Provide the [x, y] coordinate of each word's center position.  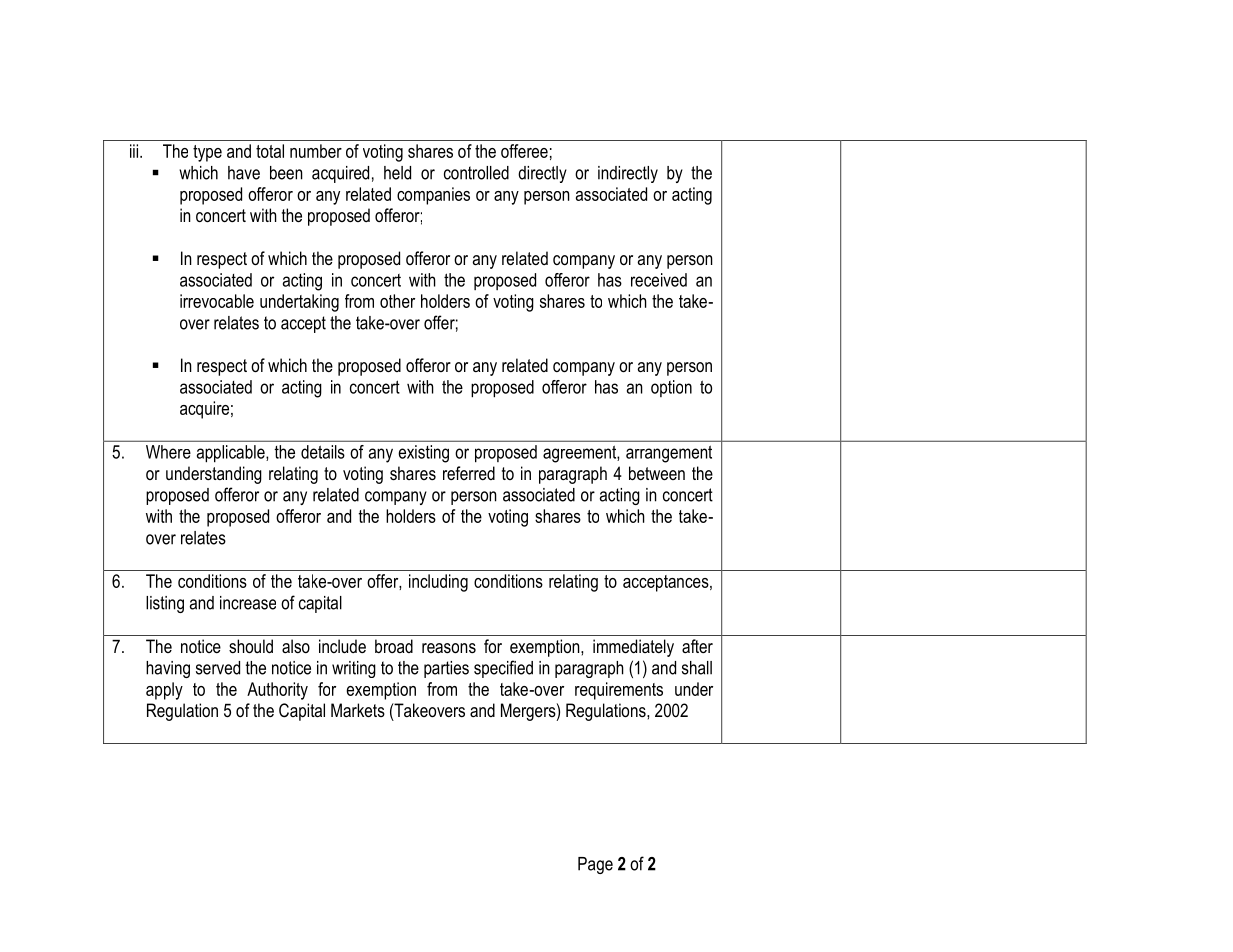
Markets [358, 710]
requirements [619, 691]
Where [168, 452]
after [697, 646]
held [397, 173]
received [659, 280]
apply [164, 691]
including [438, 583]
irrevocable [217, 301]
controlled [476, 173]
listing [165, 604]
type [207, 153]
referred [469, 473]
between [657, 473]
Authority [277, 691]
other [397, 301]
